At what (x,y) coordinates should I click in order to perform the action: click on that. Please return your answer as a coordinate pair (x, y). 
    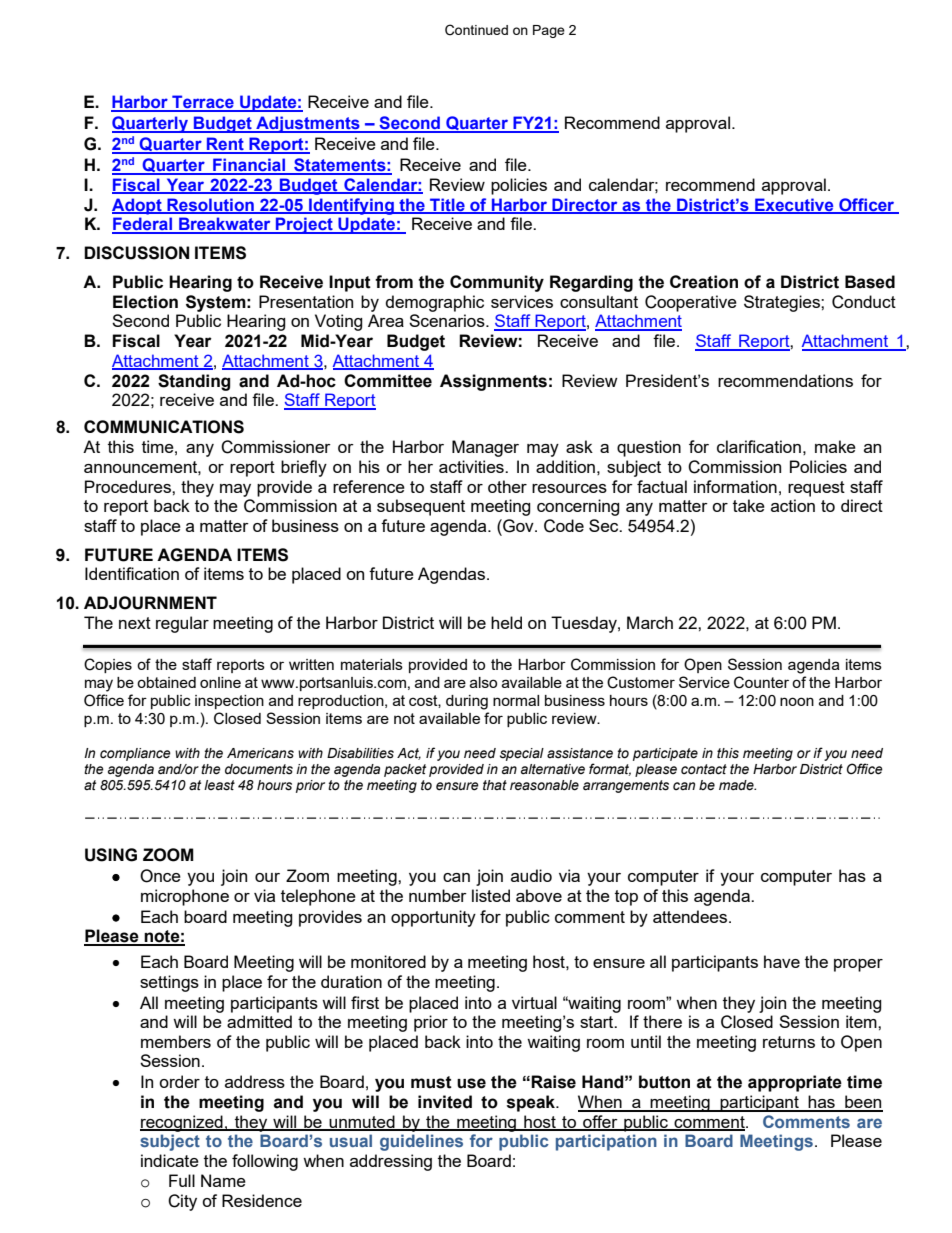
    Looking at the image, I should click on (495, 785).
